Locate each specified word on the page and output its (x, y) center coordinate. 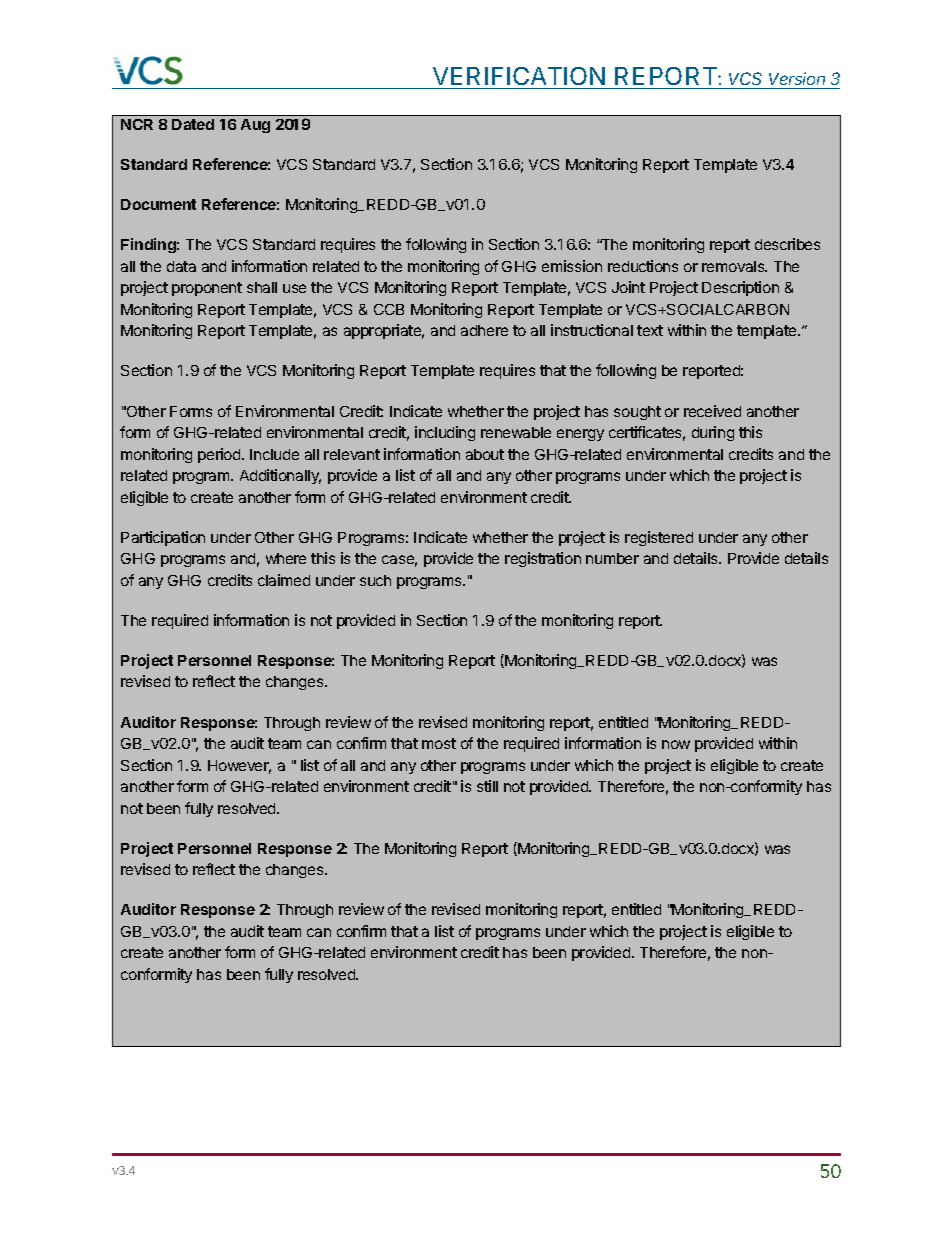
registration (543, 559)
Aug (255, 126)
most (439, 743)
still (487, 786)
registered (659, 538)
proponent (207, 289)
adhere (484, 330)
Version (797, 78)
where (286, 558)
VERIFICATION (519, 76)
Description (740, 288)
